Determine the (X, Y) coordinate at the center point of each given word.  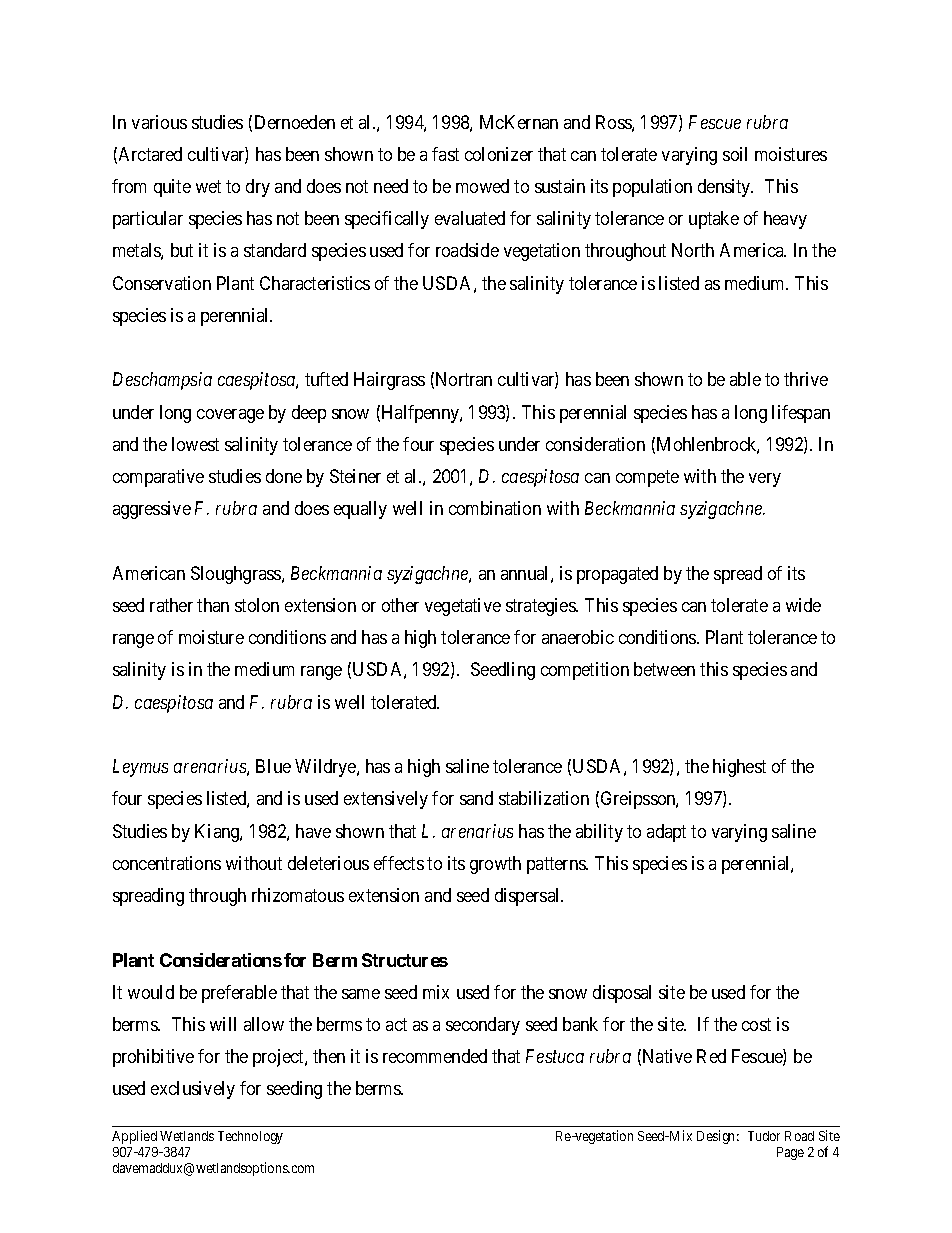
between (664, 669)
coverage (230, 416)
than (213, 605)
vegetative (463, 607)
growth (495, 865)
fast (445, 154)
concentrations (167, 863)
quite (172, 188)
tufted (326, 379)
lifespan (801, 414)
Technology (250, 1137)
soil (735, 154)
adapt (666, 833)
